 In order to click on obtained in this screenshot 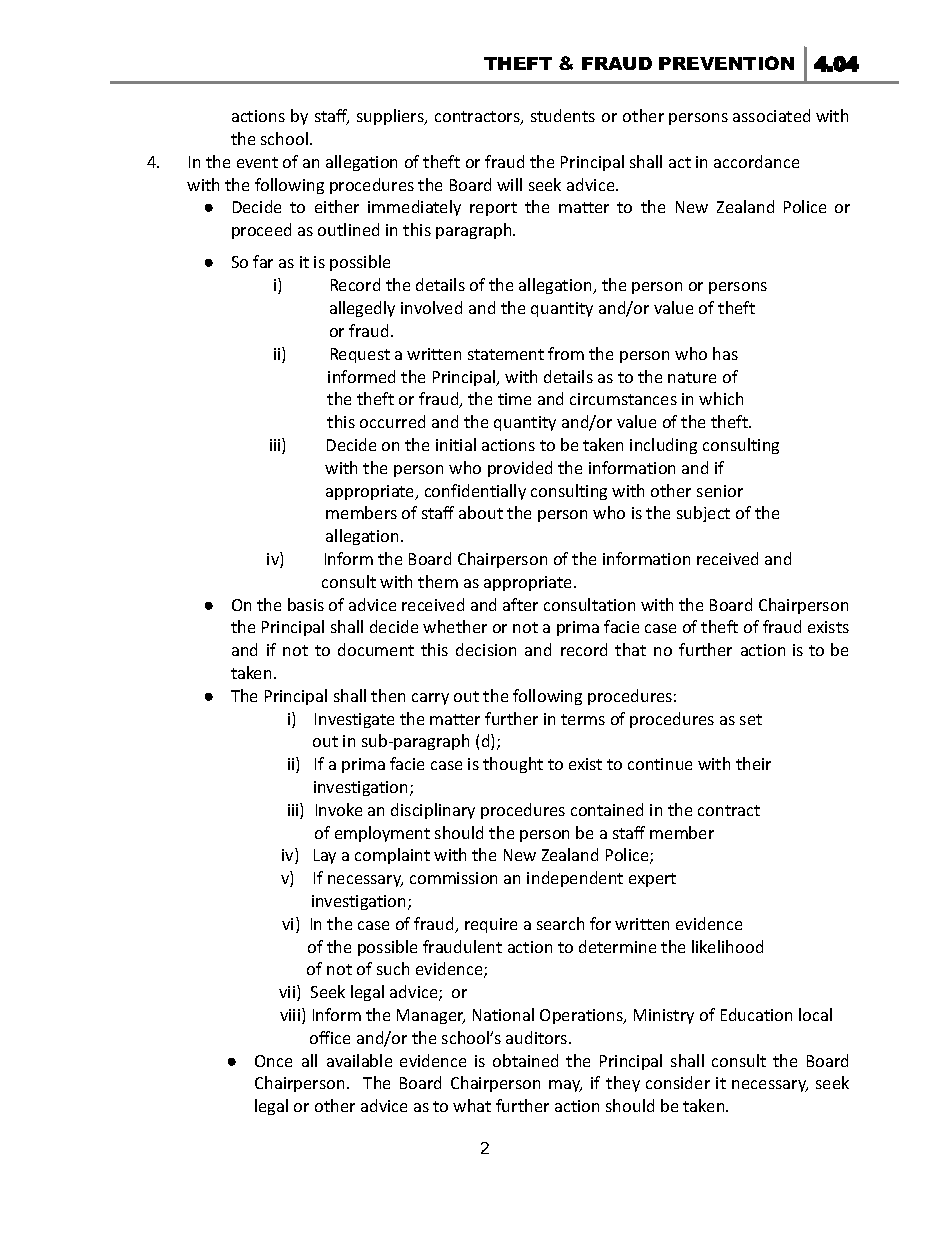, I will do `click(525, 1060)`.
